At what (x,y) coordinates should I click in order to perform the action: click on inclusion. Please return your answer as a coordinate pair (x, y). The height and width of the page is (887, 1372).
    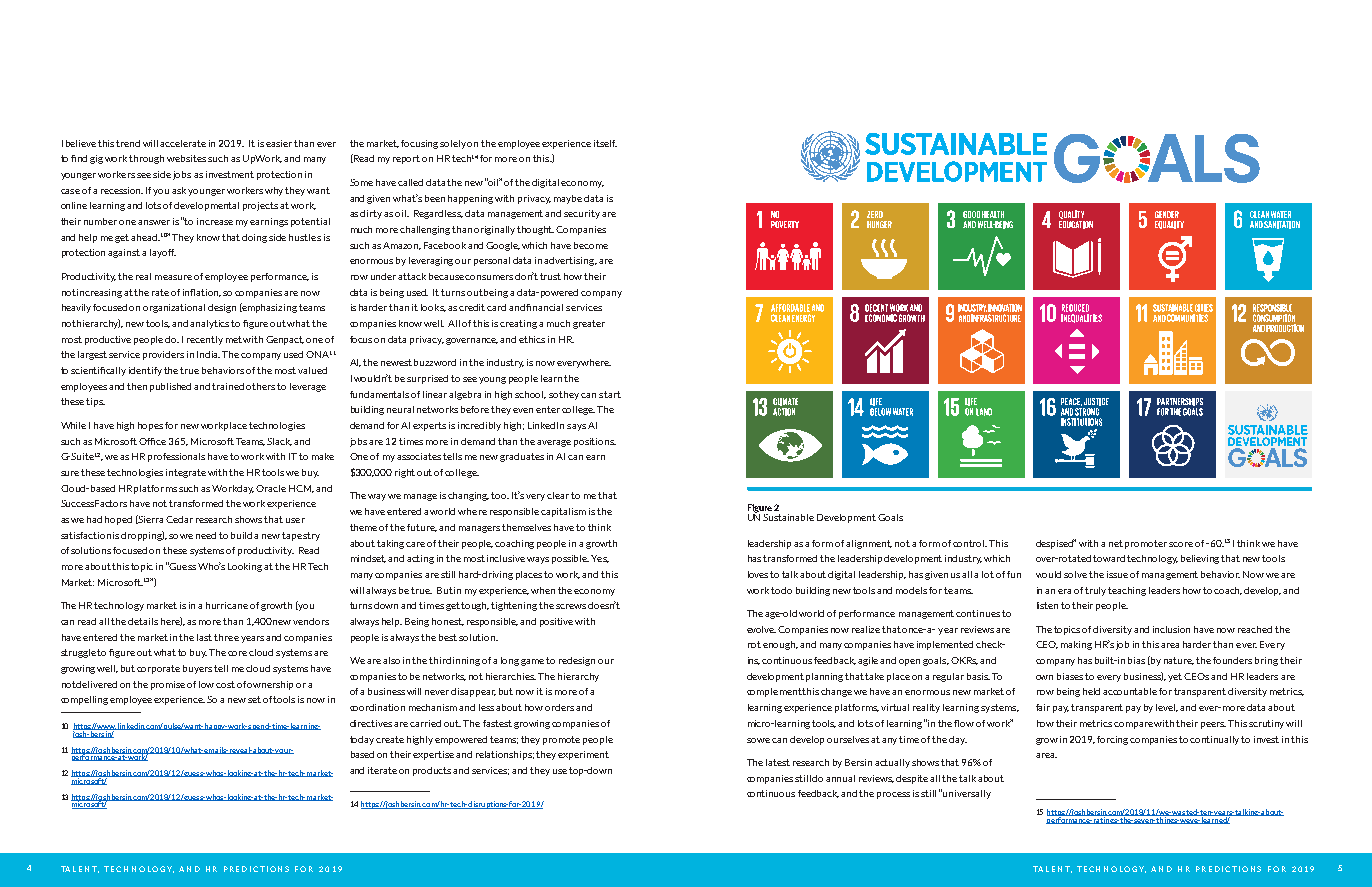
    Looking at the image, I should click on (1171, 629).
